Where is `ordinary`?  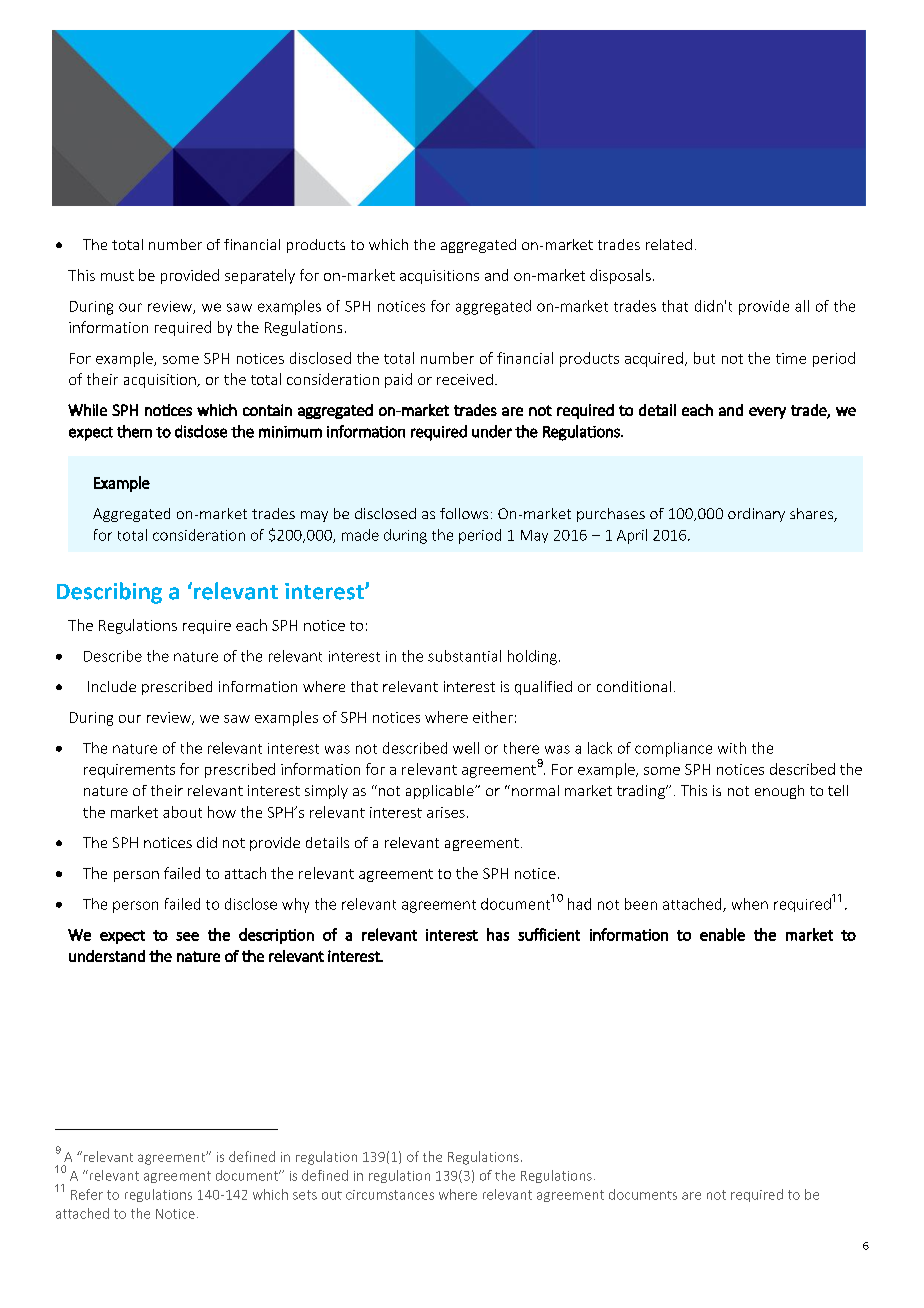 ordinary is located at coordinates (756, 515).
